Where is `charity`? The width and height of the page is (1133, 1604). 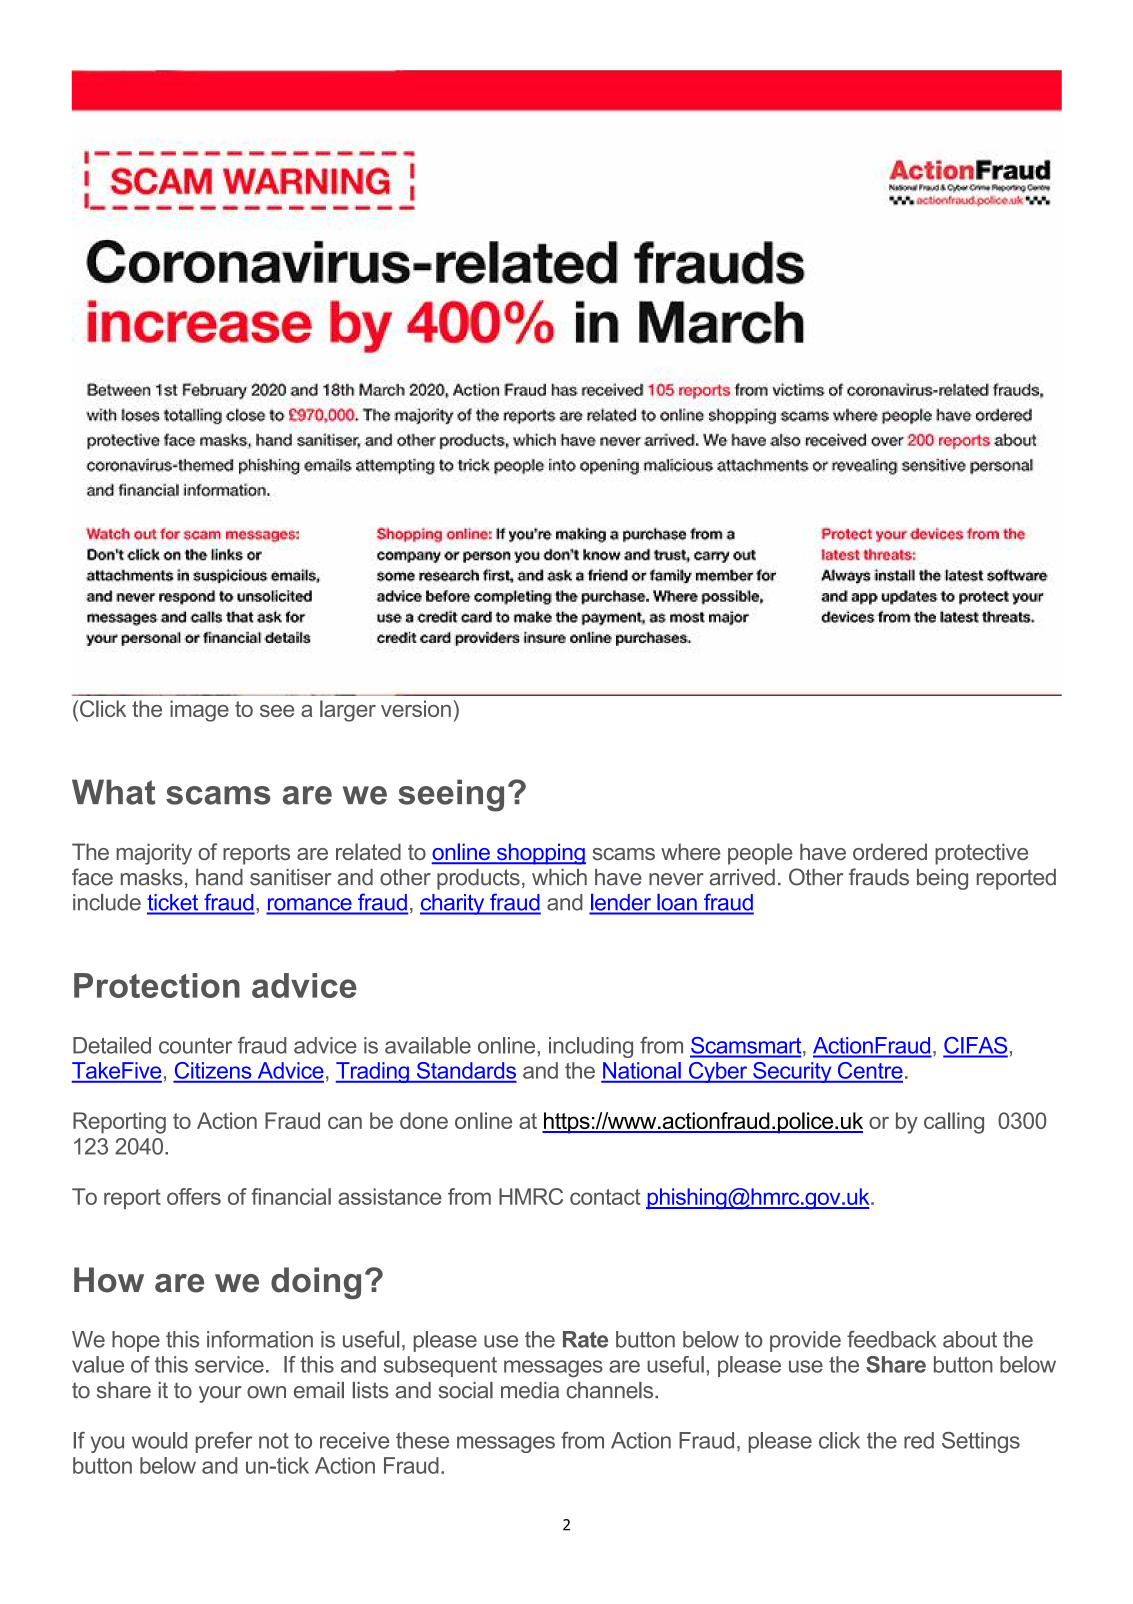
charity is located at coordinates (453, 904).
